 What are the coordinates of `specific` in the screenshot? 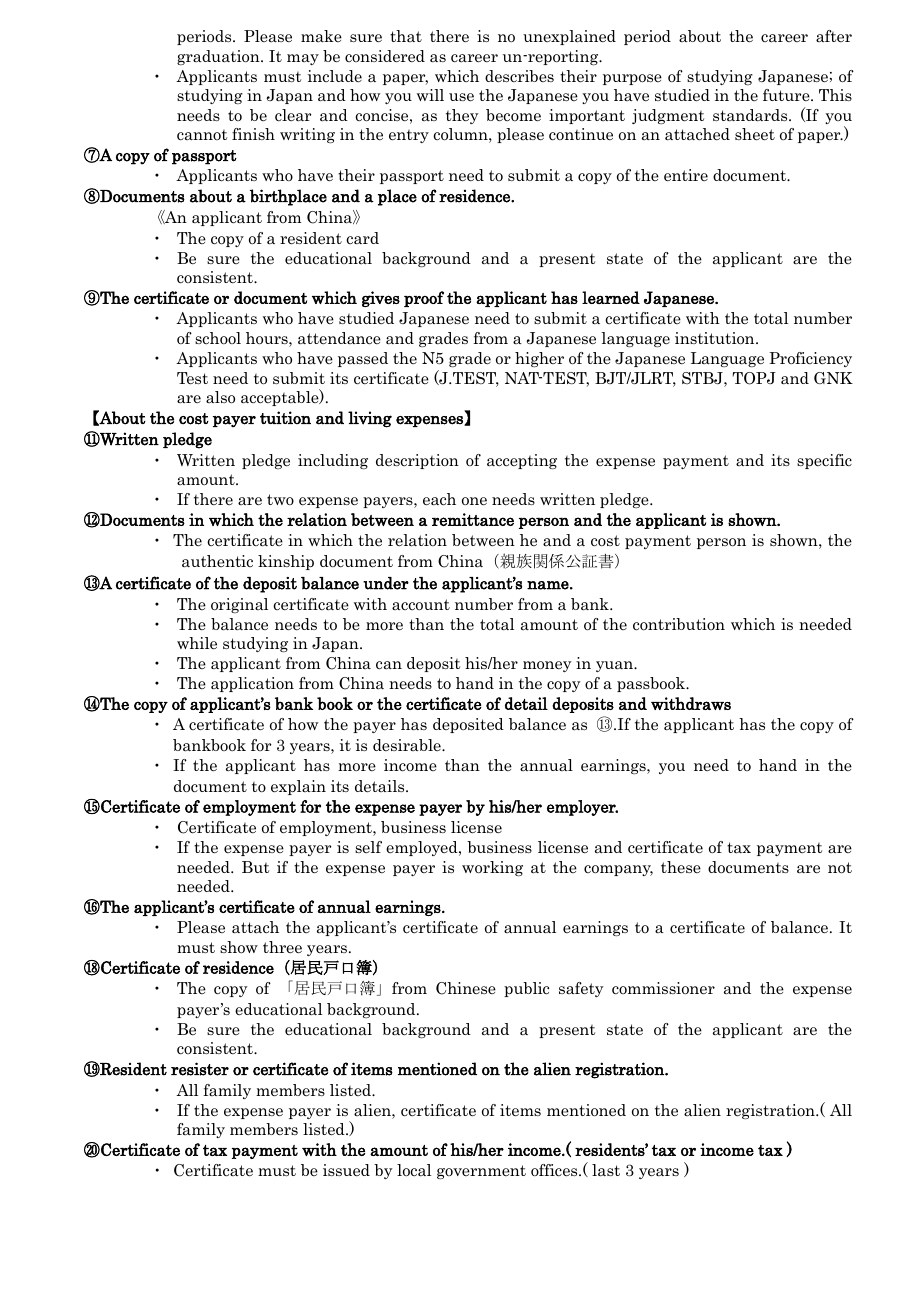 It's located at (824, 461).
